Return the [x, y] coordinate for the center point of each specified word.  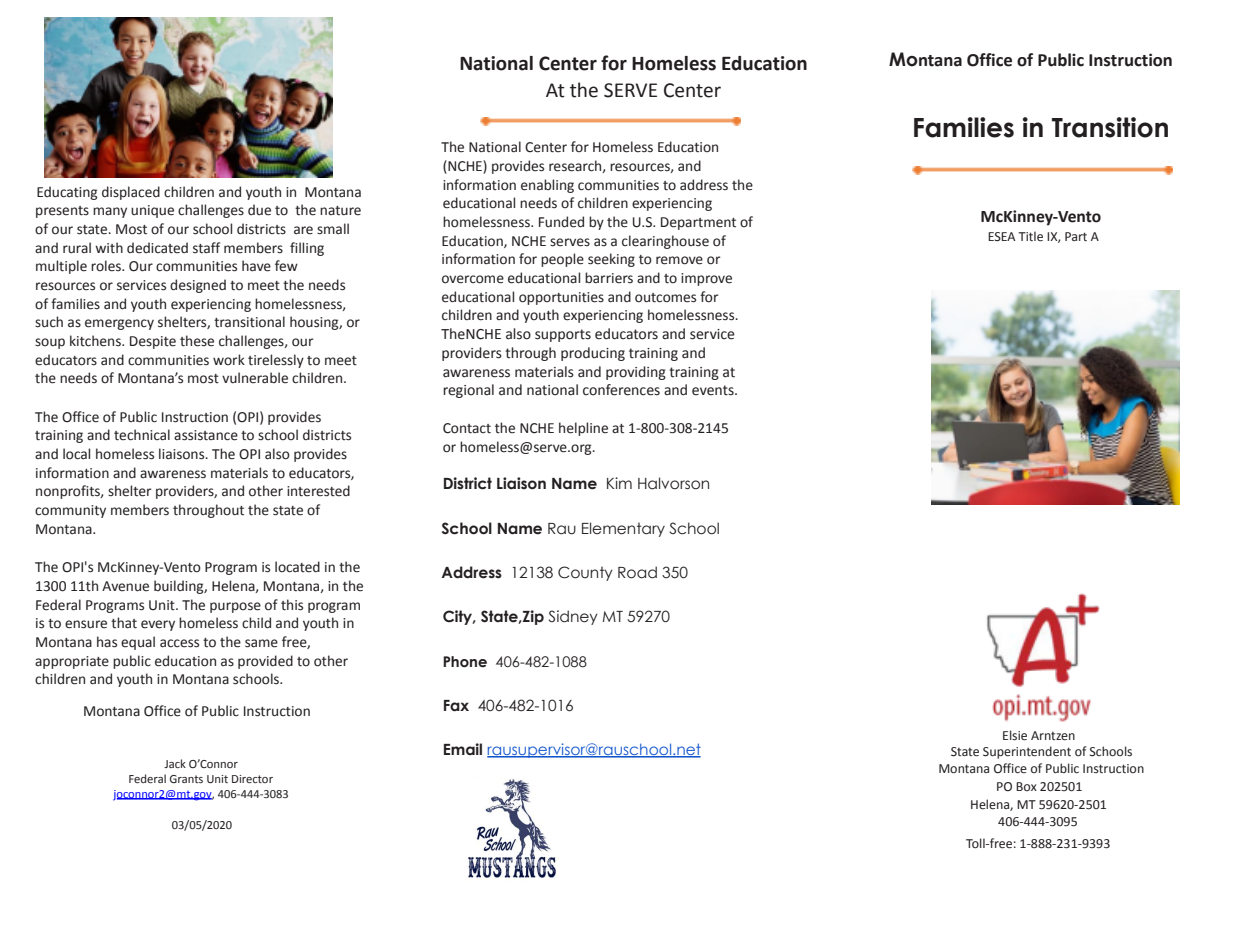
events [714, 390]
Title [1030, 236]
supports [563, 335]
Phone [465, 662]
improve [706, 279]
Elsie [1015, 735]
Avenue [125, 586]
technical [142, 435]
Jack [175, 763]
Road [637, 572]
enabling [547, 186]
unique [152, 211]
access [179, 643]
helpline [583, 429]
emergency [119, 324]
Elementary [623, 529]
